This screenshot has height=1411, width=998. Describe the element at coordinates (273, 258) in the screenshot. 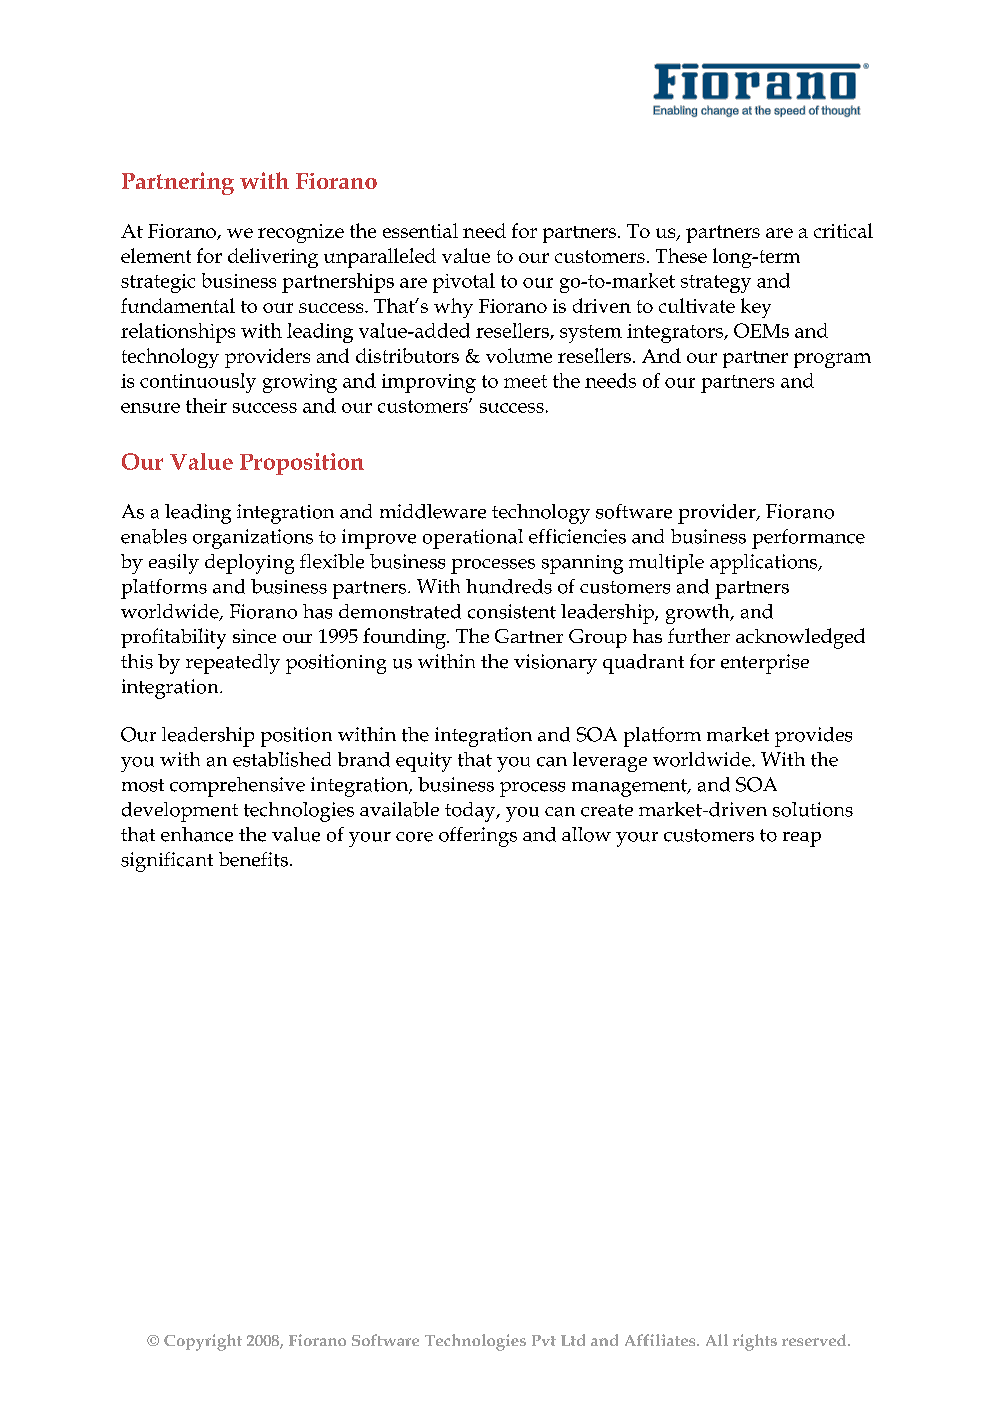

I see `delivering` at that location.
